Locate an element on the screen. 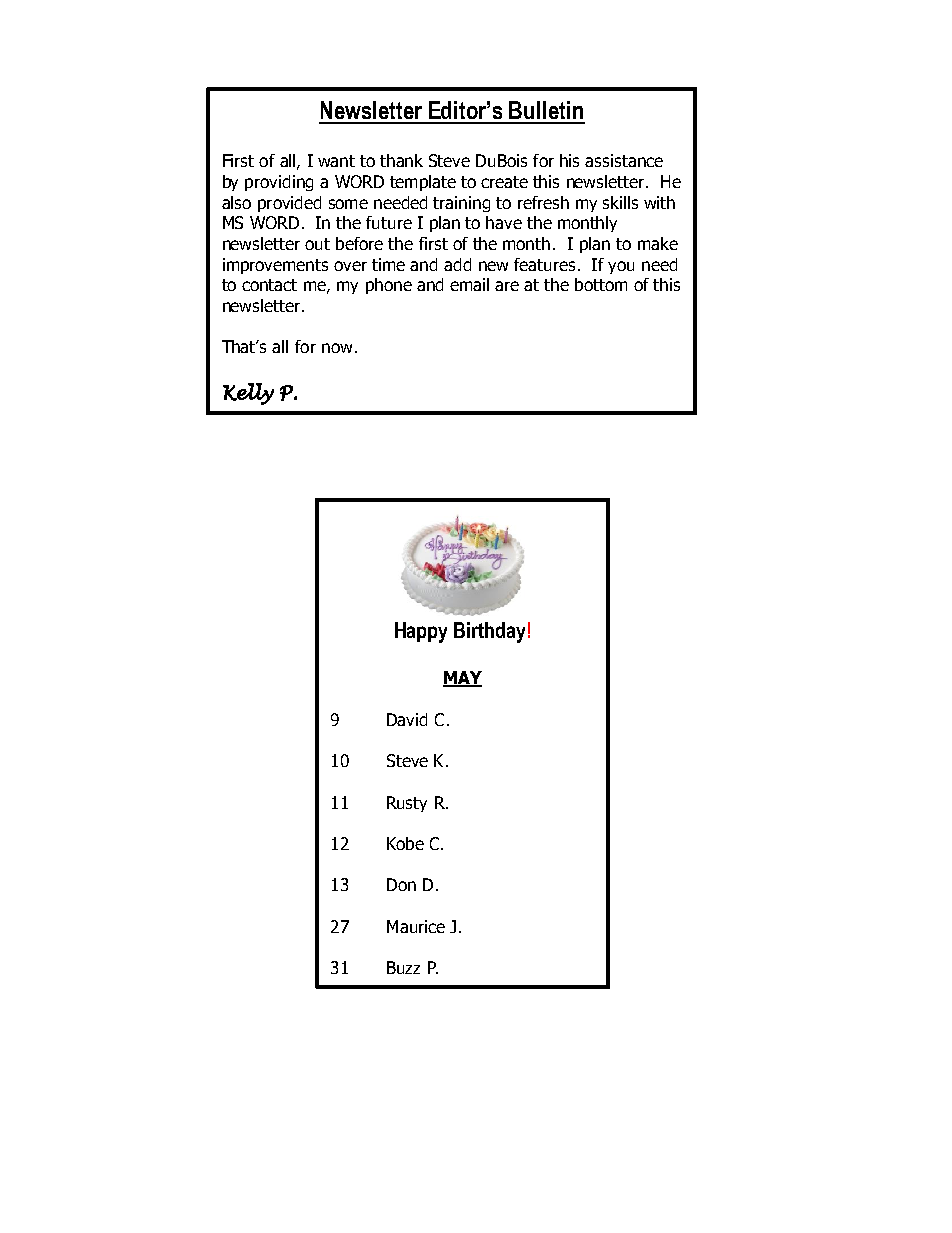  Don is located at coordinates (401, 884).
